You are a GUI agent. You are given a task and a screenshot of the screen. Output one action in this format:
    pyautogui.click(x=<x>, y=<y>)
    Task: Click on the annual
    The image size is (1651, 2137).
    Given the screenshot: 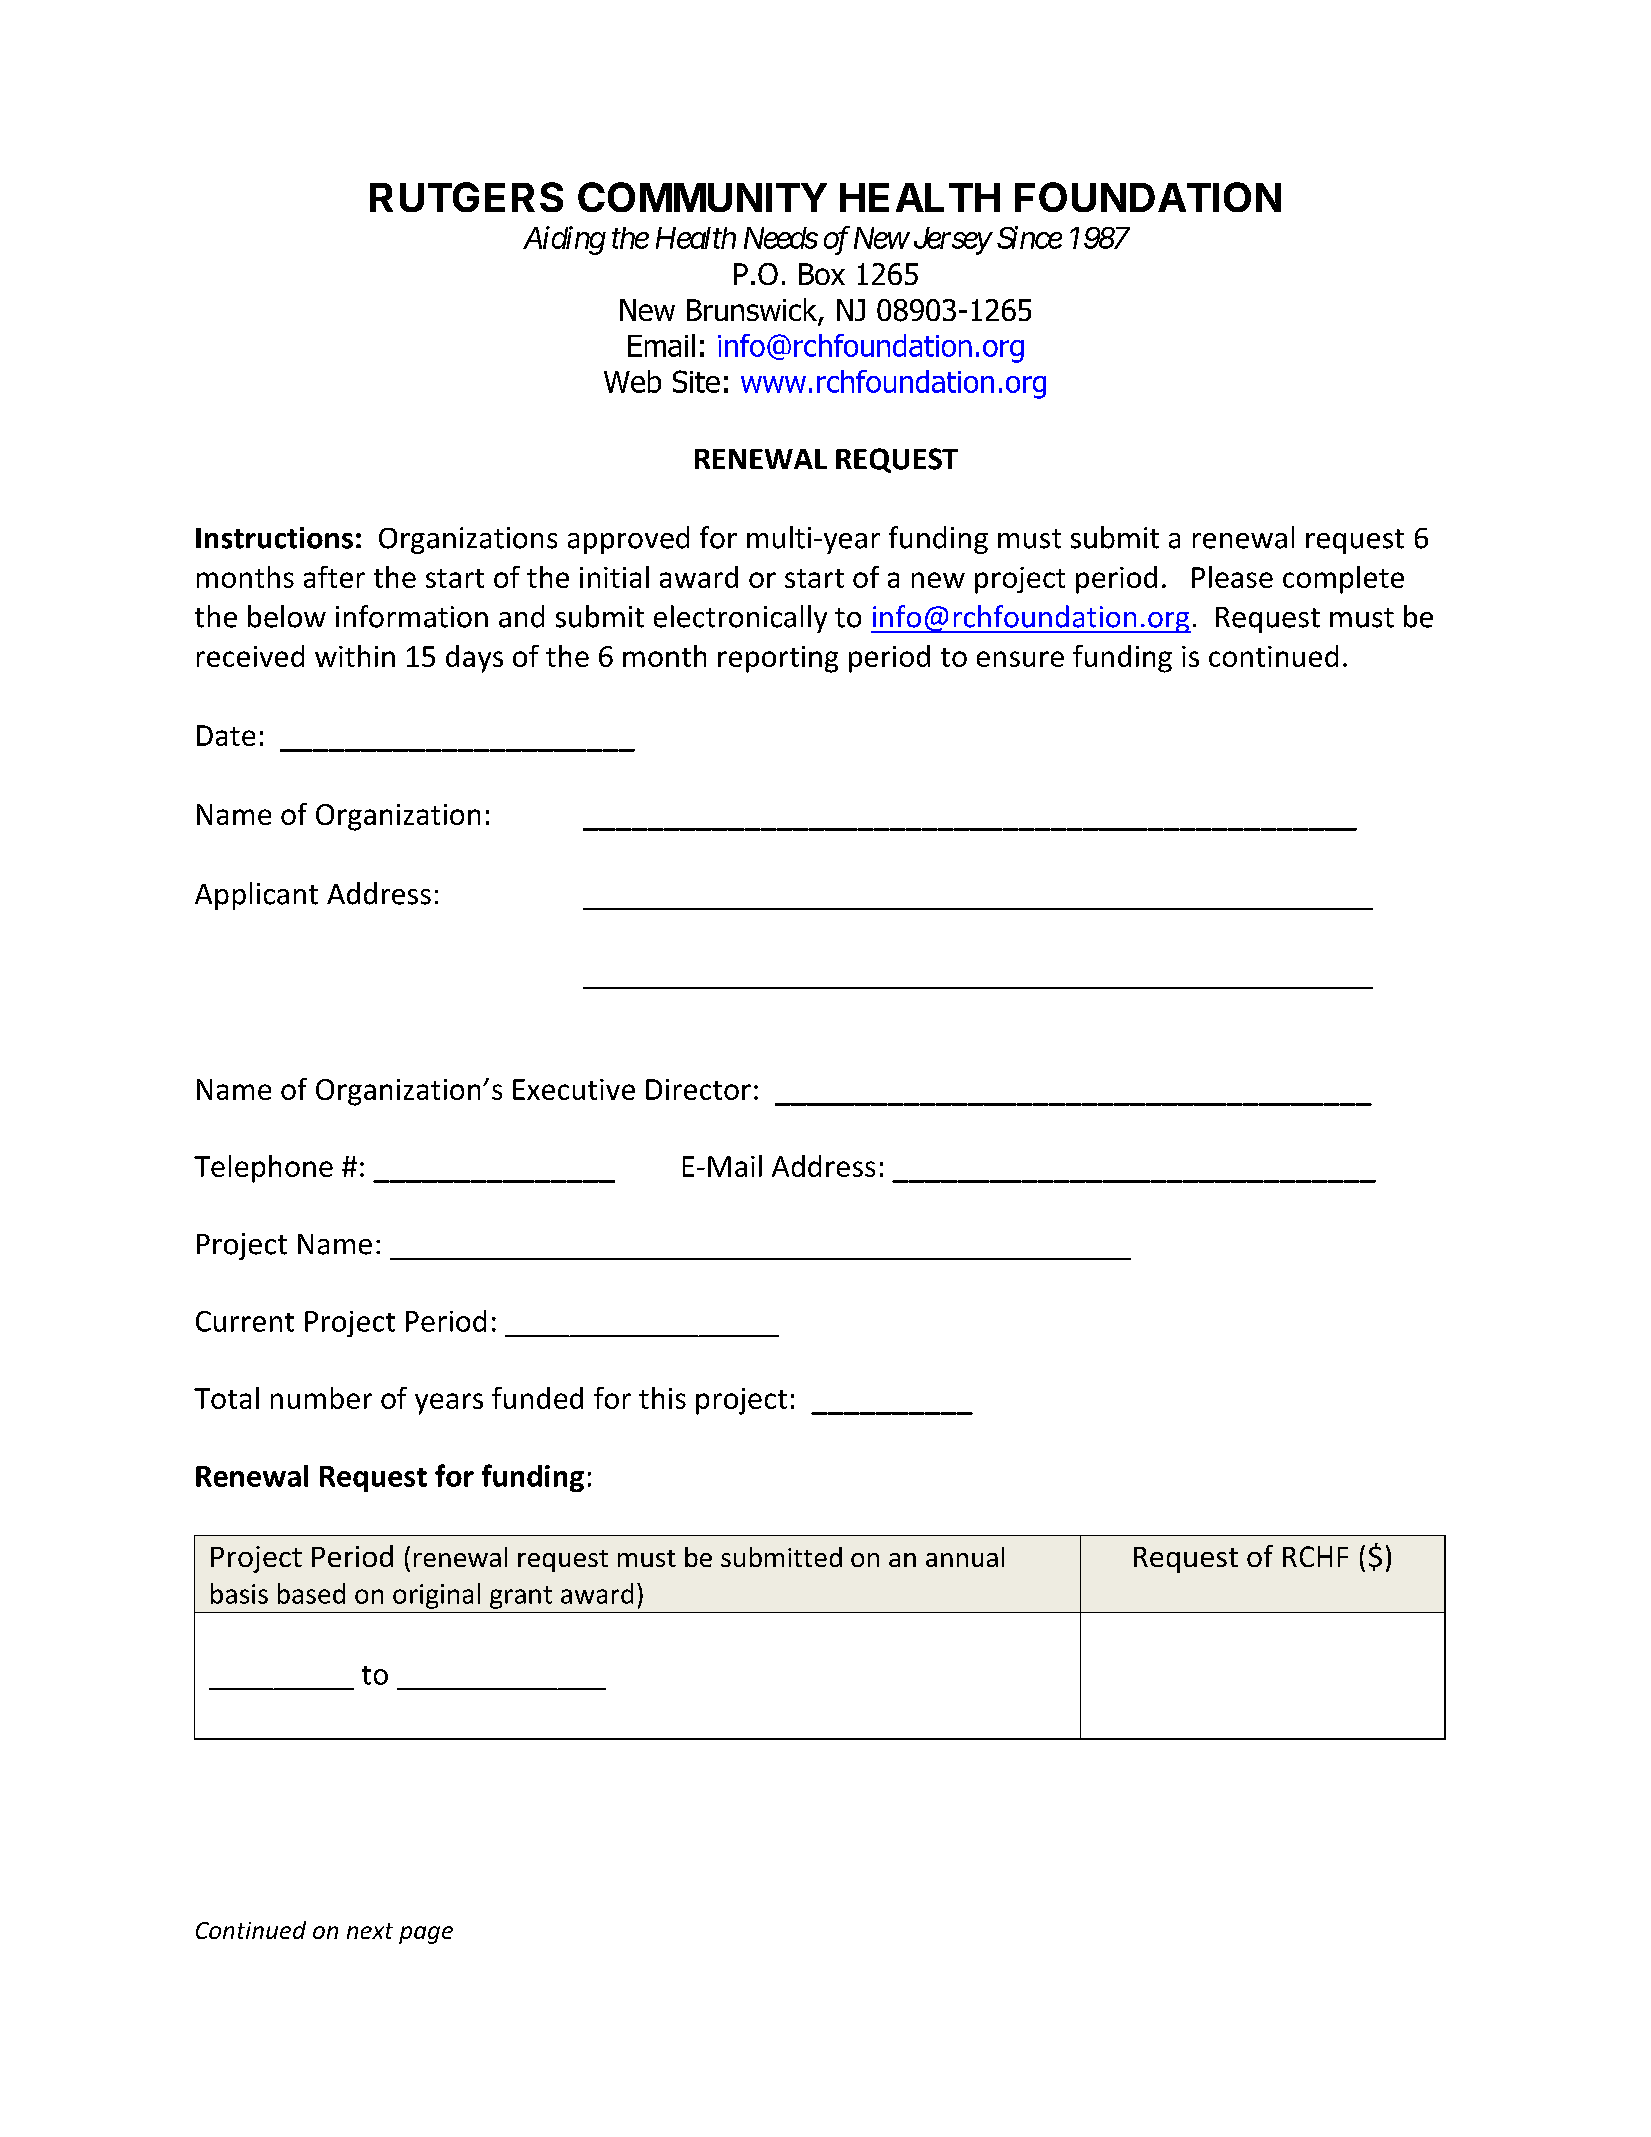 What is the action you would take?
    pyautogui.click(x=965, y=1557)
